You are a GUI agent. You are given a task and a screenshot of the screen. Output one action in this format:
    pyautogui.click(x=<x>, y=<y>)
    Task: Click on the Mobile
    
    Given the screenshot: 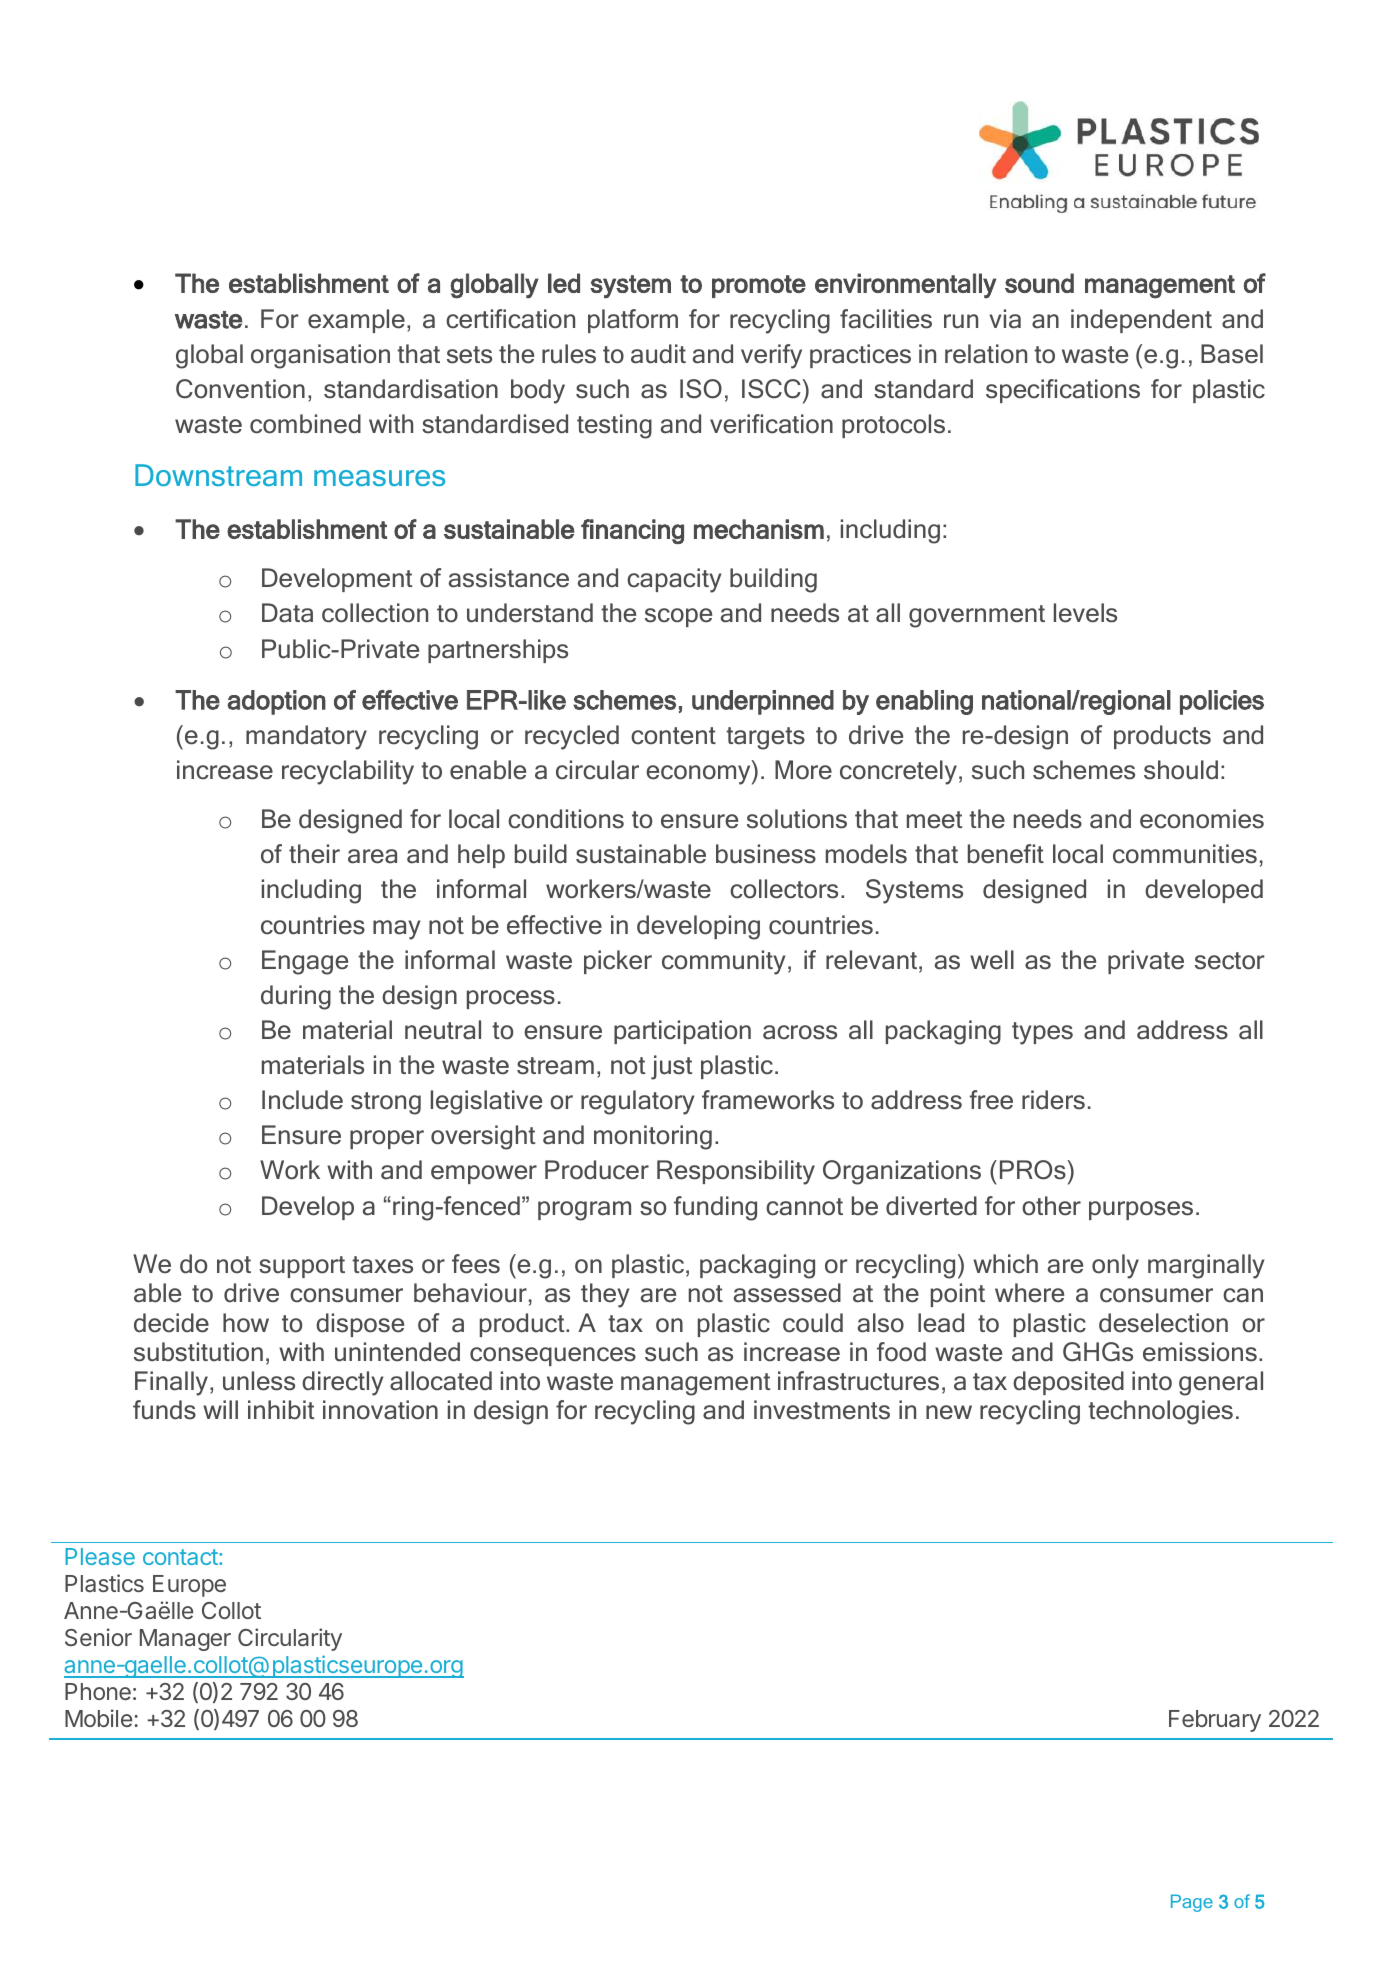 What is the action you would take?
    pyautogui.click(x=98, y=1718)
